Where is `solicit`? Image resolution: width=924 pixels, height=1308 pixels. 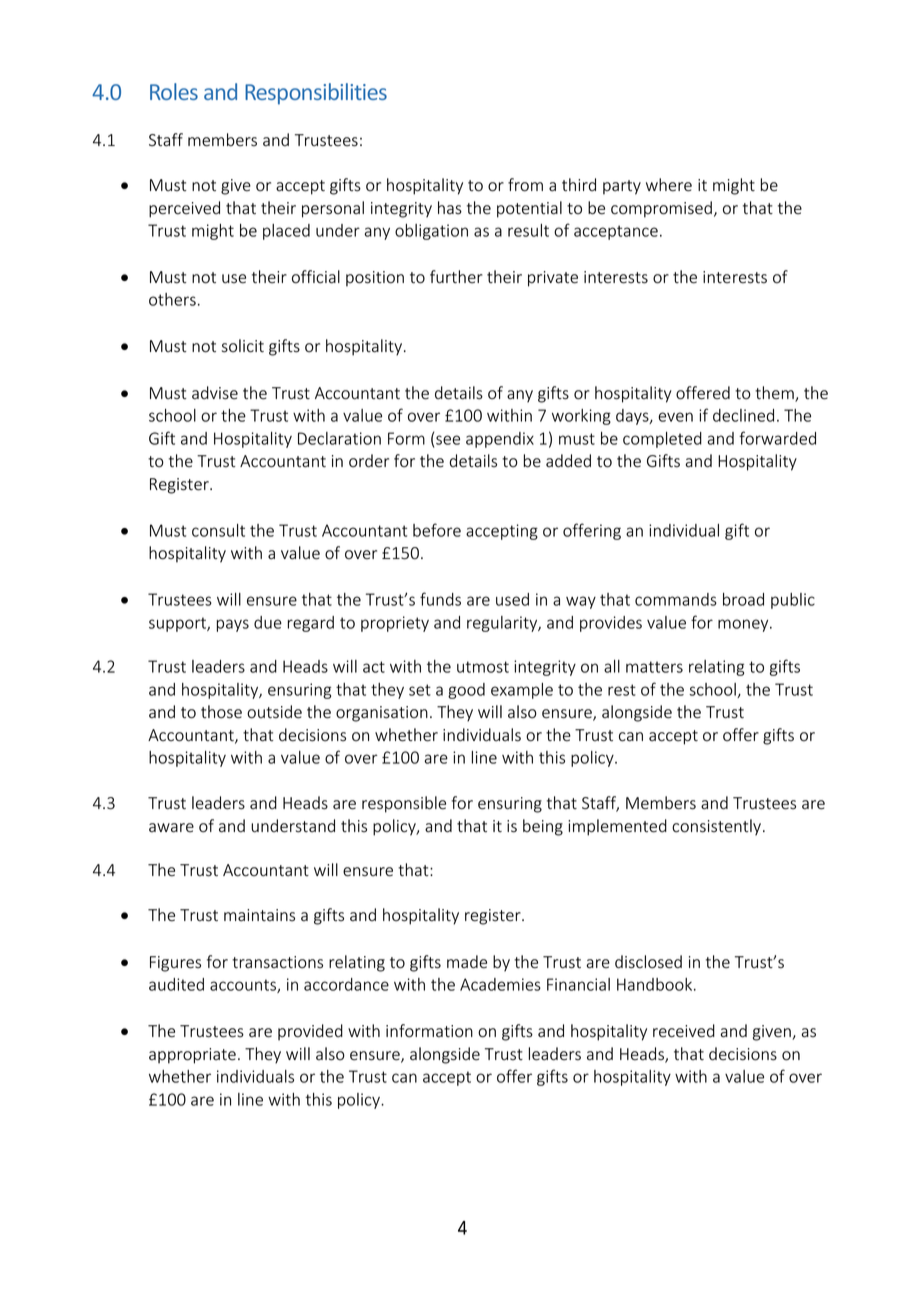
solicit is located at coordinates (243, 346).
